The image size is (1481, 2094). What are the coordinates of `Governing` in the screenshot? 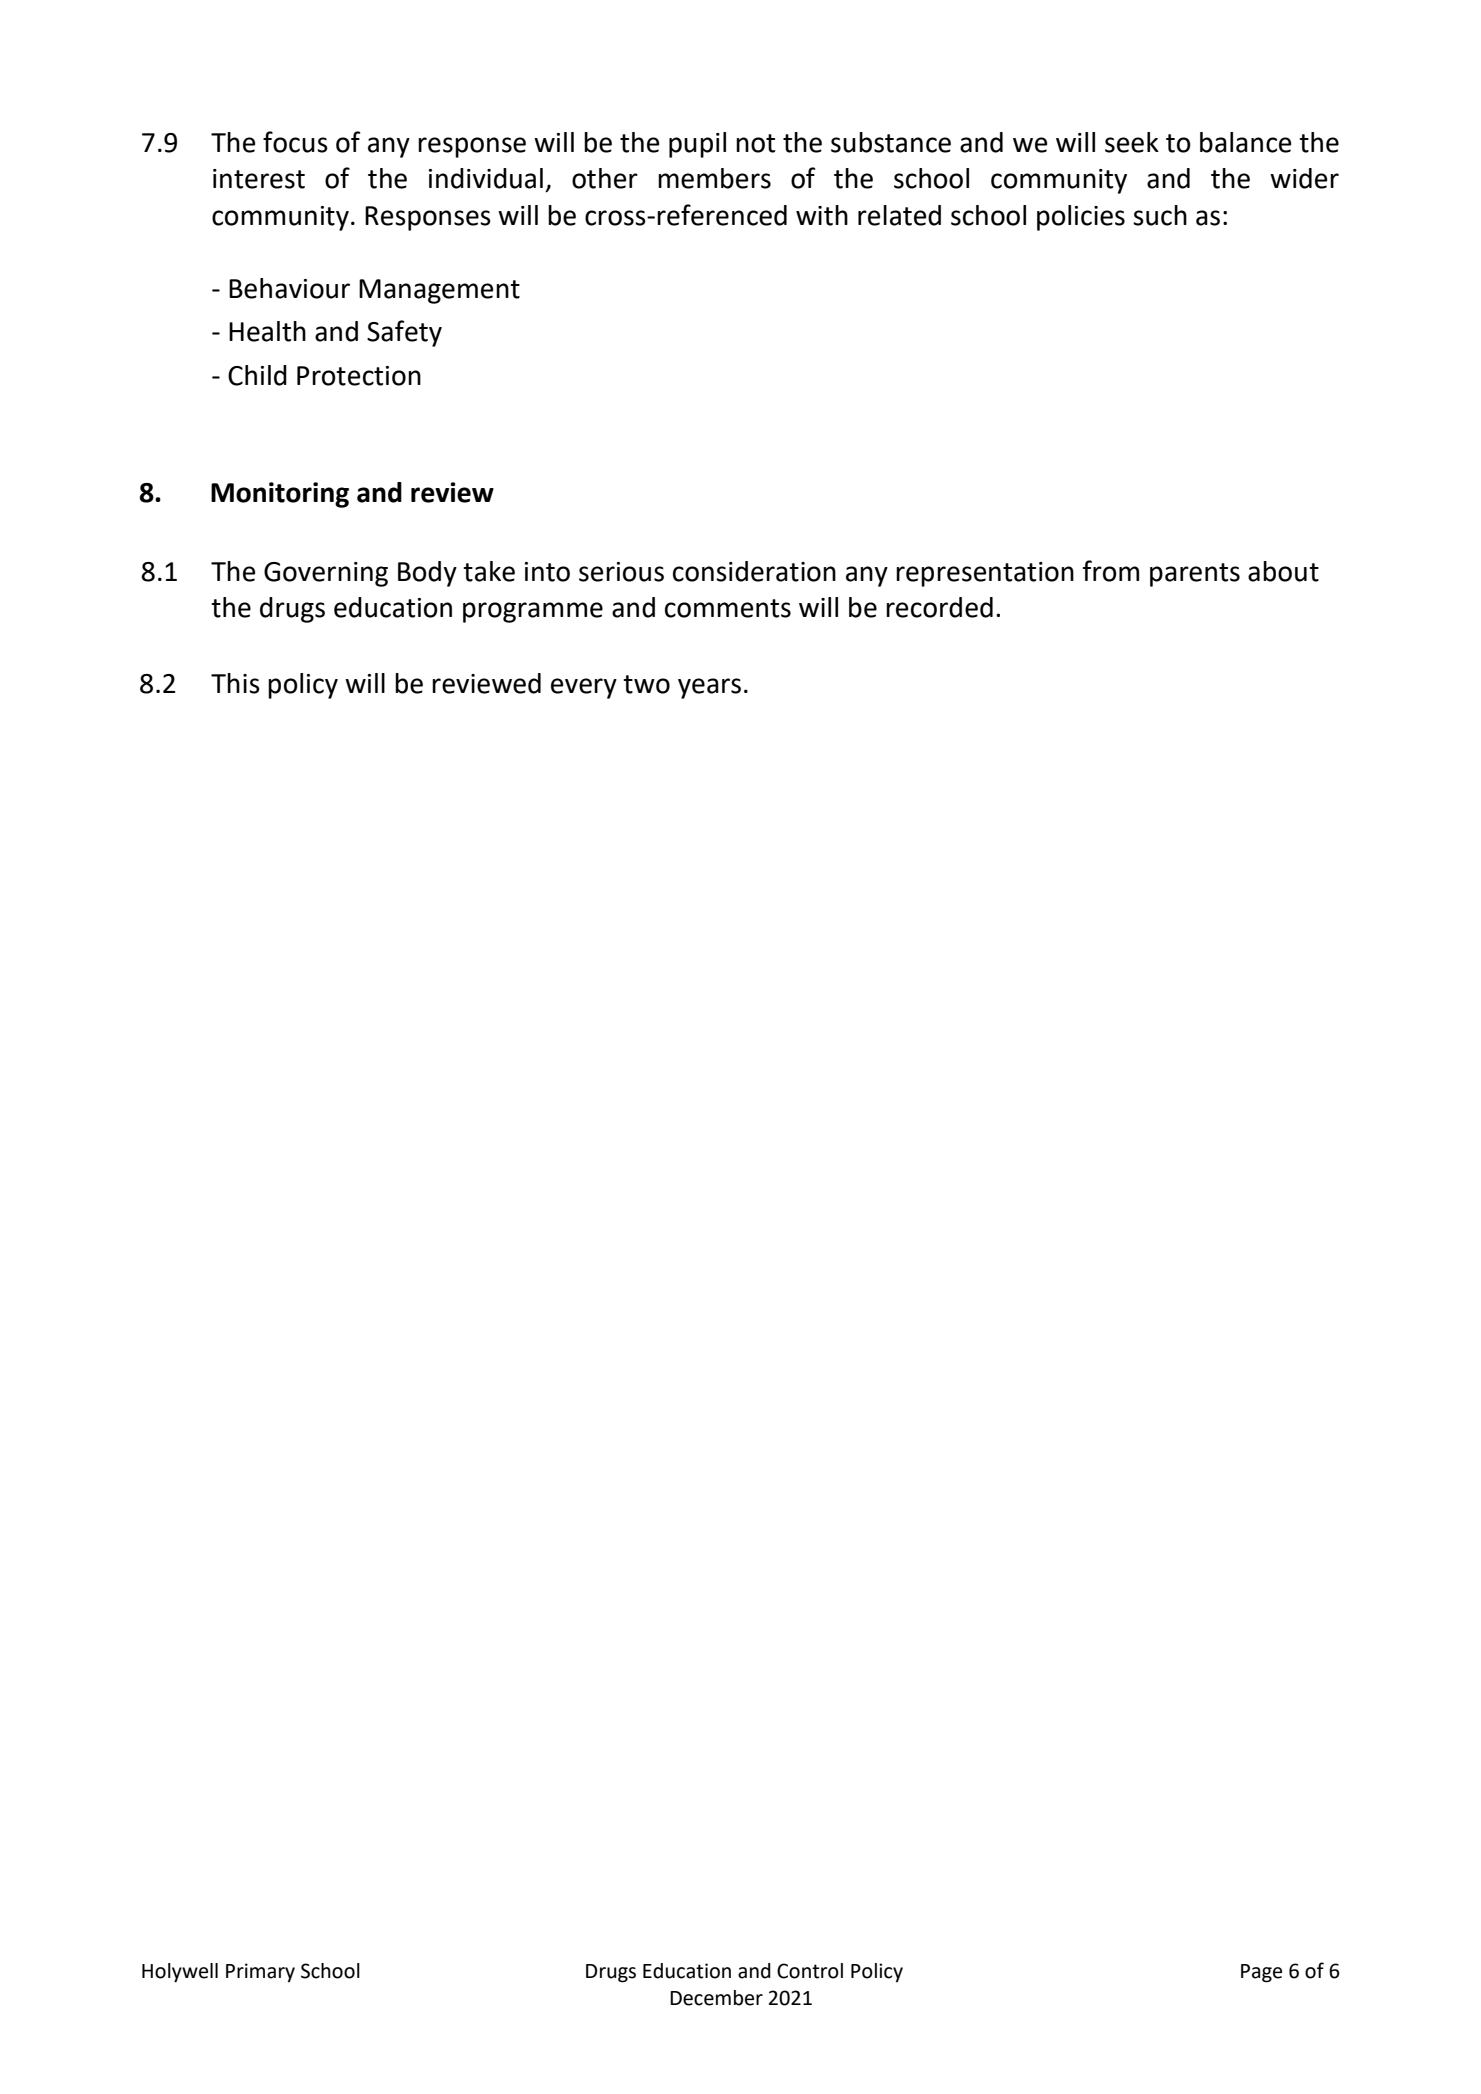 It's located at (326, 574).
